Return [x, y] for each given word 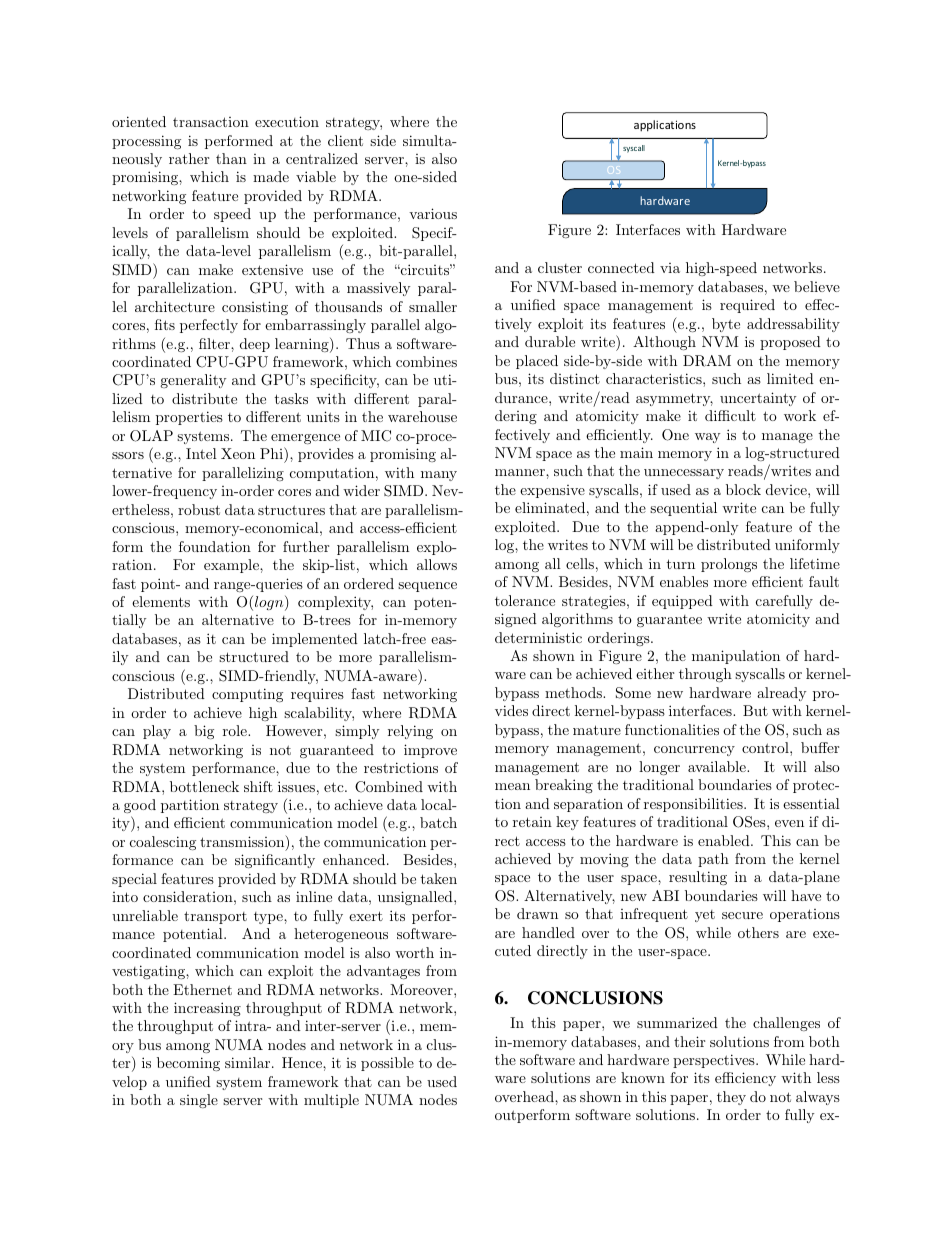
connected [621, 267]
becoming [188, 1064]
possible [387, 1064]
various [433, 213]
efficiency [745, 1079]
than [231, 158]
